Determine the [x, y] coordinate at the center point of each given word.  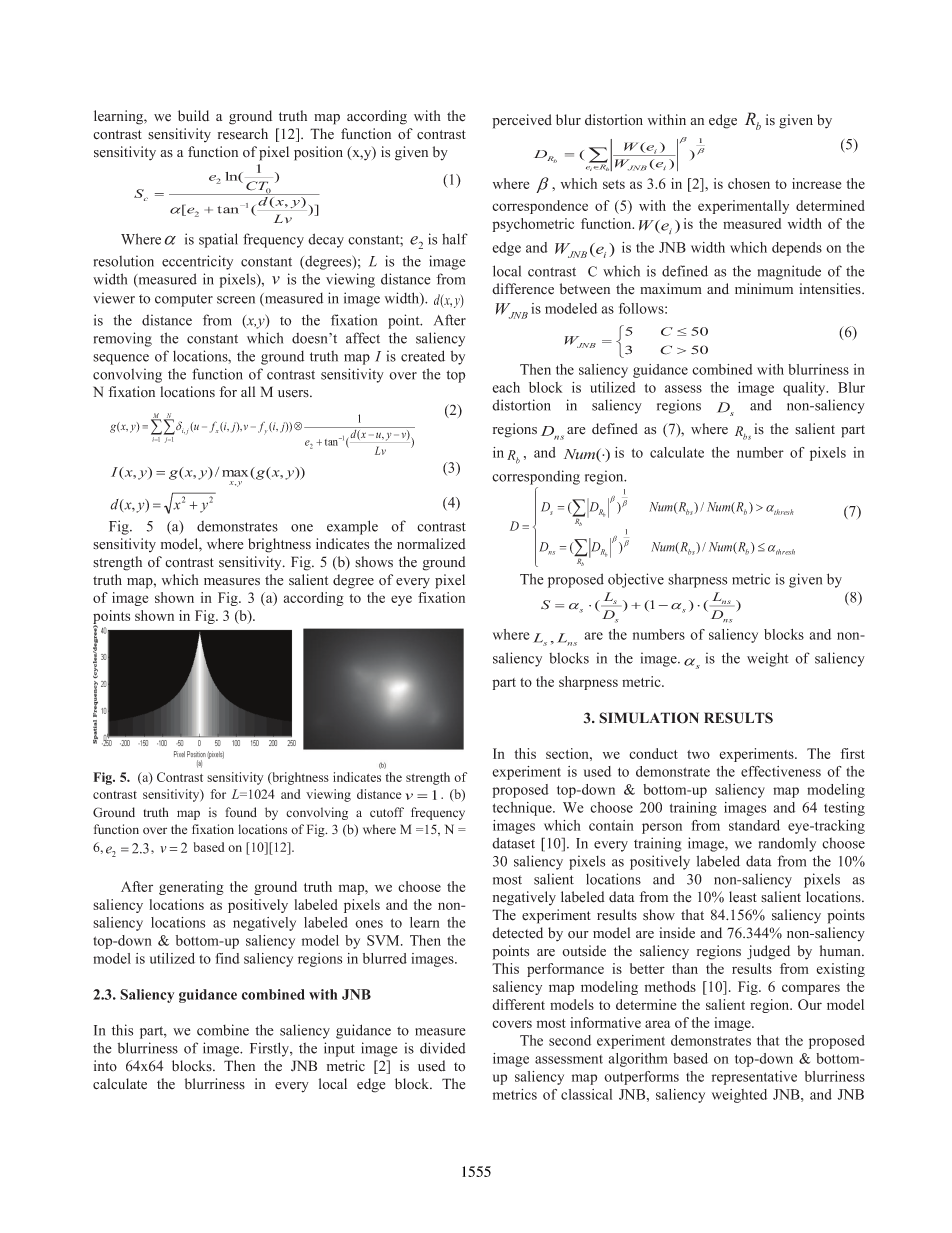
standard [754, 825]
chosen [749, 183]
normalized [431, 544]
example [352, 527]
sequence [121, 359]
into [105, 1065]
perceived [522, 121]
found [241, 812]
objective [636, 580]
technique [523, 809]
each [506, 387]
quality [805, 389]
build [193, 116]
